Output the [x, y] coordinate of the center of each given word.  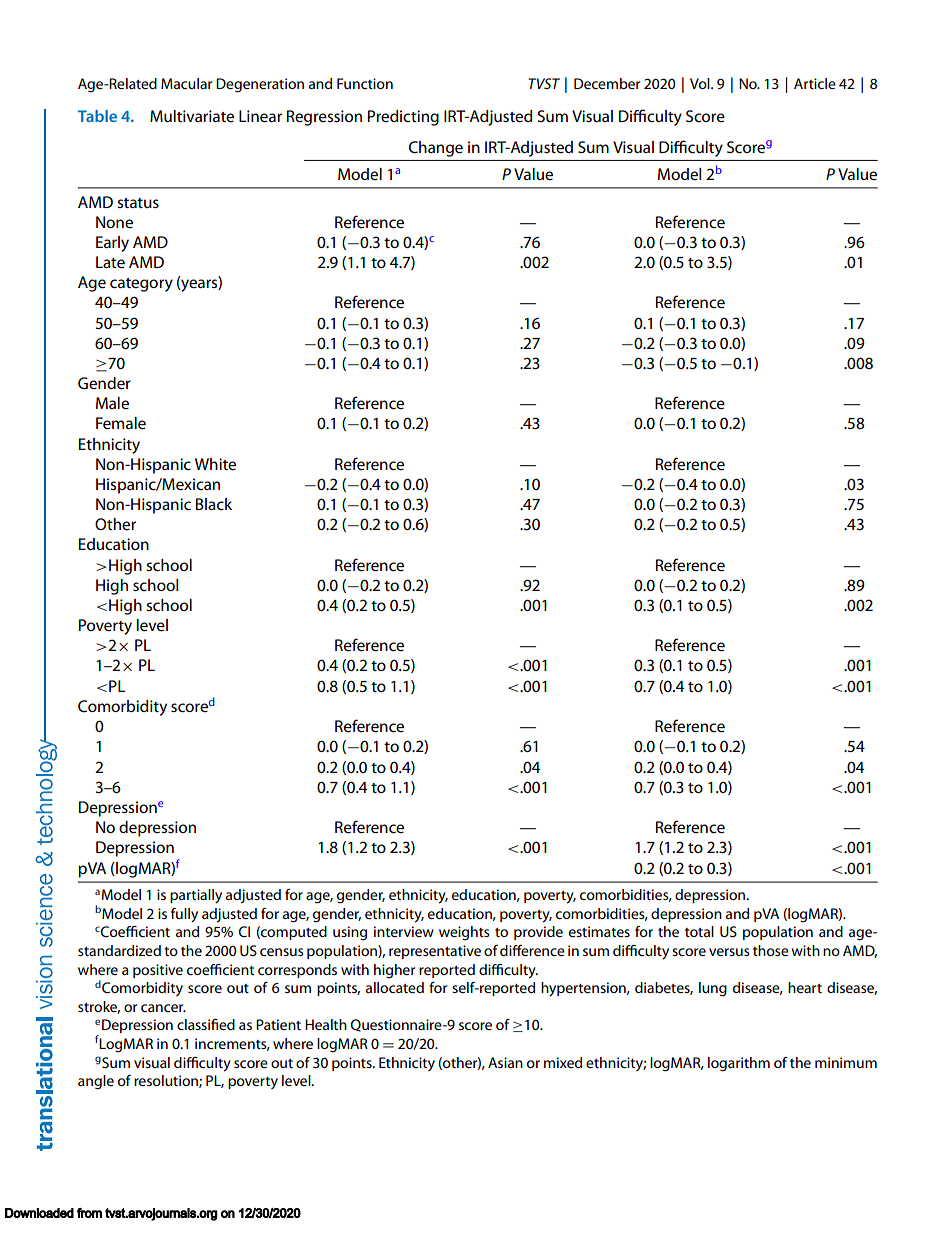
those [771, 950]
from [89, 1213]
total [699, 931]
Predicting [403, 118]
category [141, 285]
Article [815, 83]
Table [97, 116]
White [215, 464]
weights [464, 933]
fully [184, 915]
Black [214, 504]
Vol [701, 83]
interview [404, 931]
